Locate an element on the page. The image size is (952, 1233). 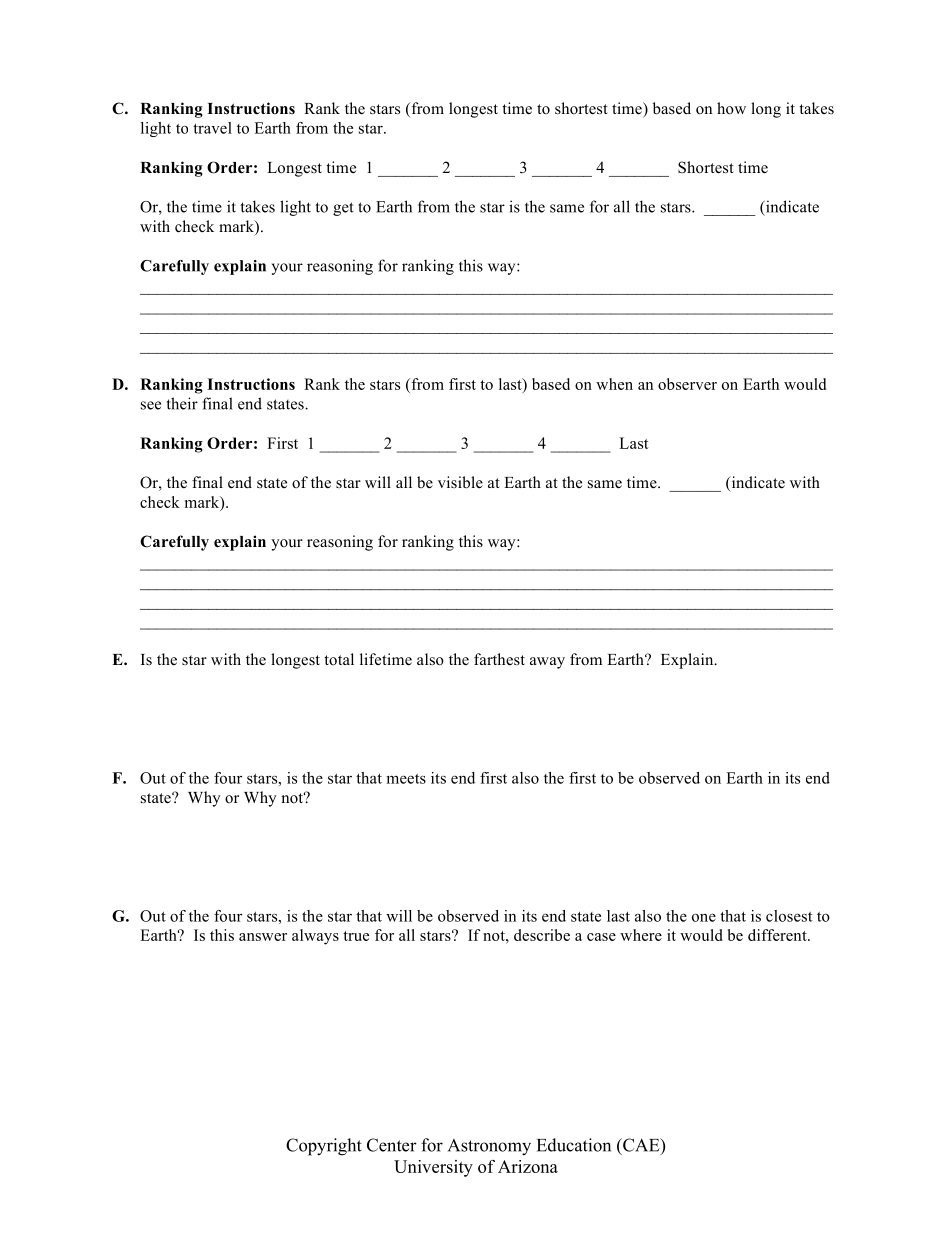
farthest is located at coordinates (499, 659).
